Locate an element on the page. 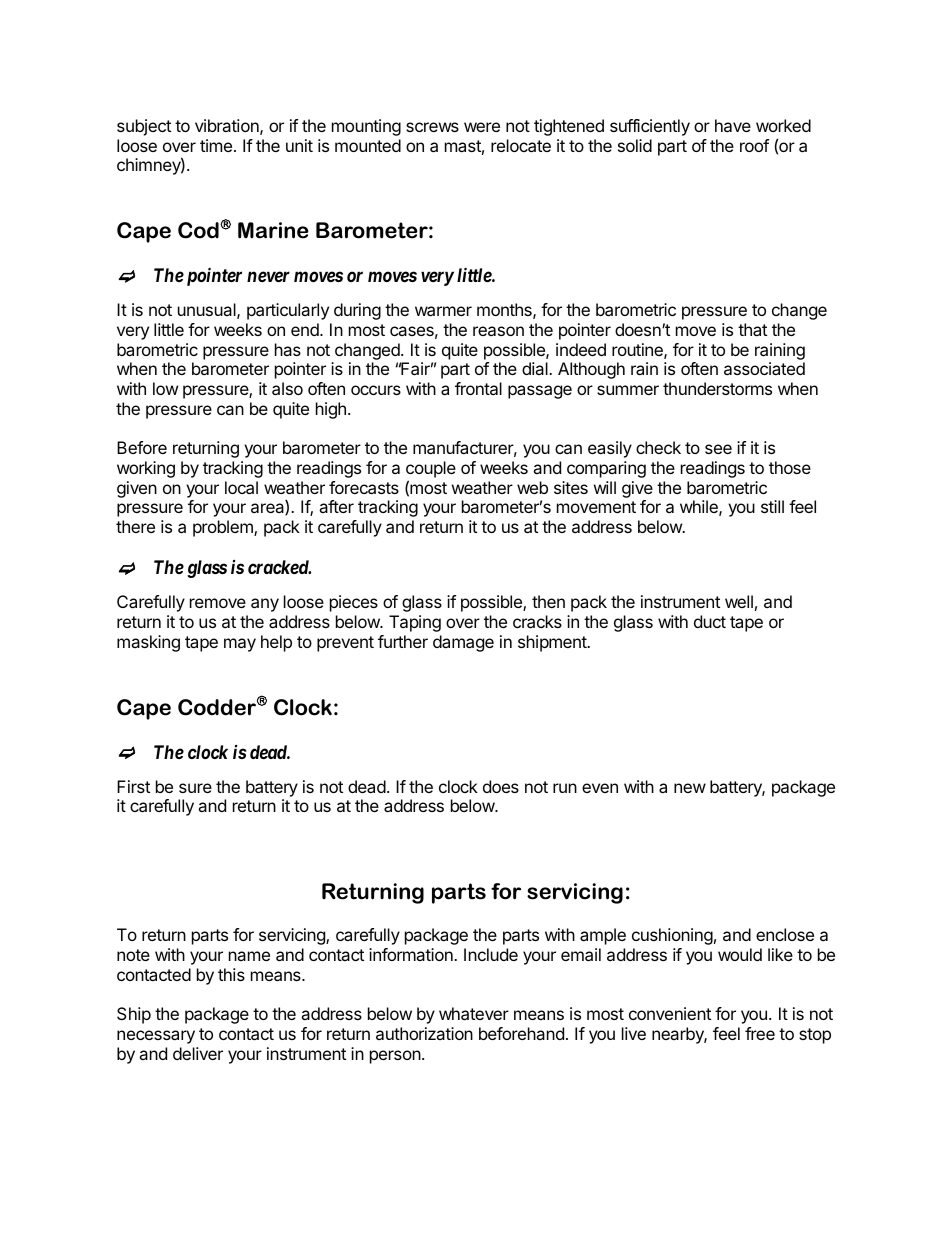  well is located at coordinates (739, 601).
